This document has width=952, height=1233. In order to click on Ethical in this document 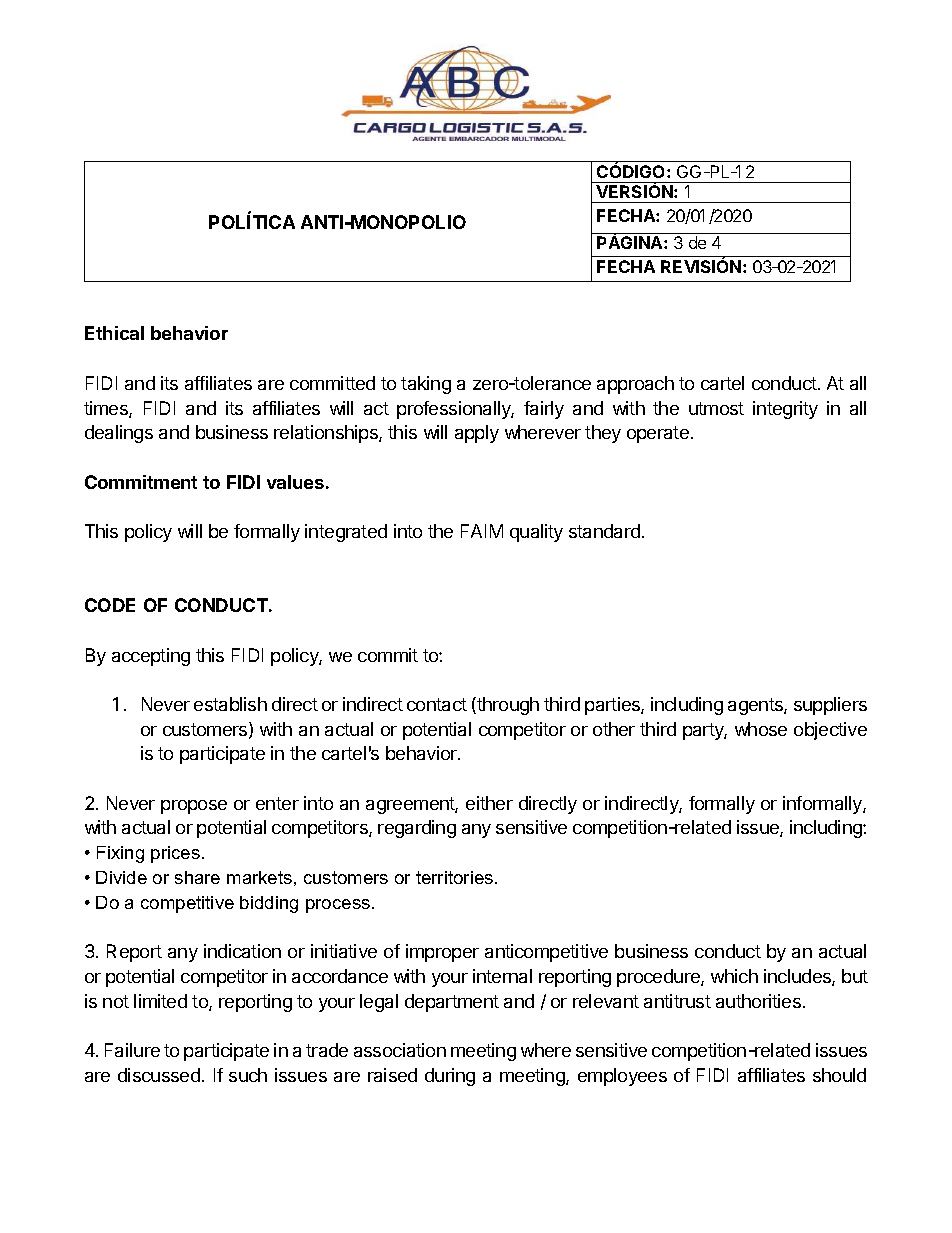, I will do `click(114, 333)`.
